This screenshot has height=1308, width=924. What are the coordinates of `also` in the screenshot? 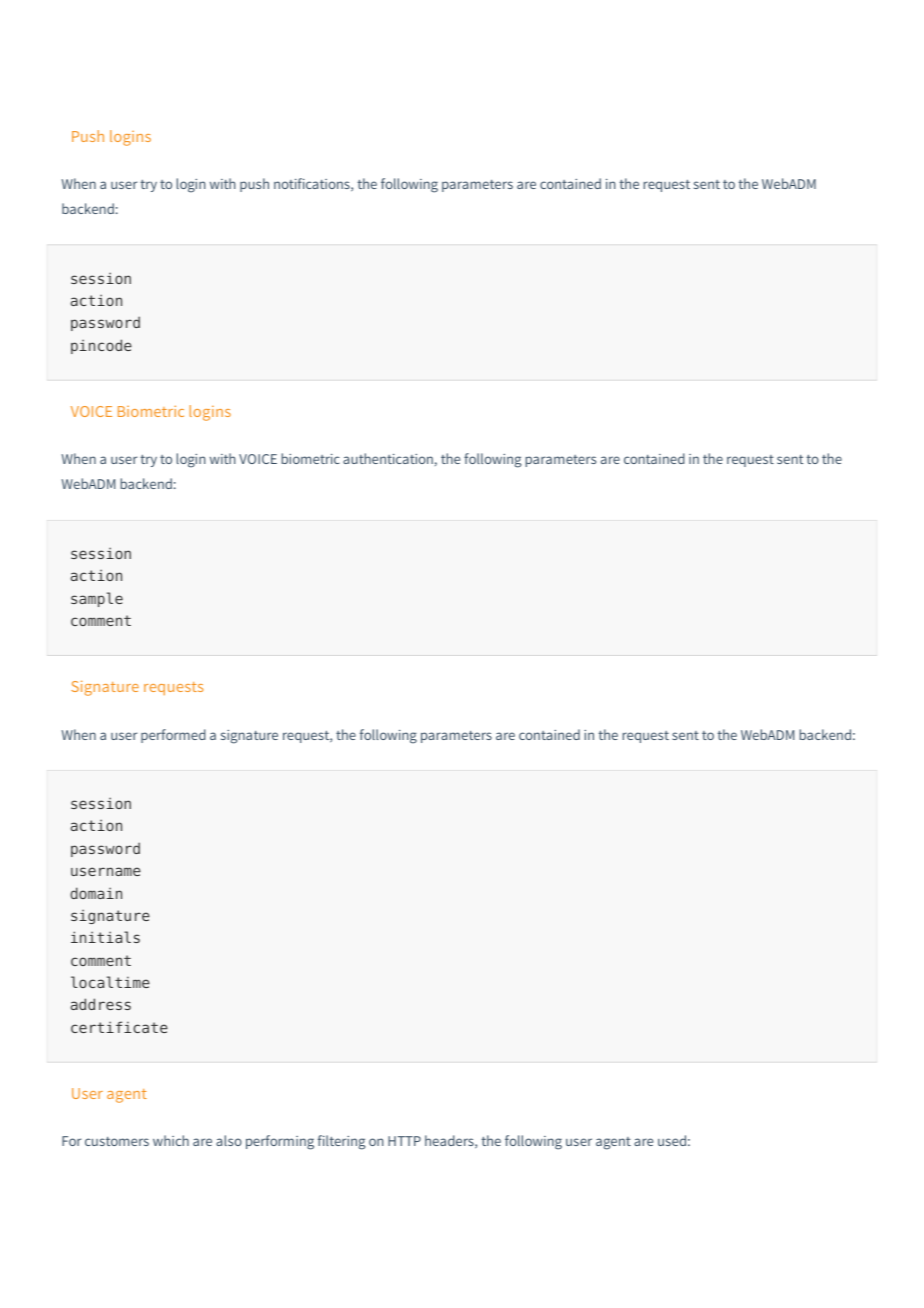 It's located at (229, 1140).
